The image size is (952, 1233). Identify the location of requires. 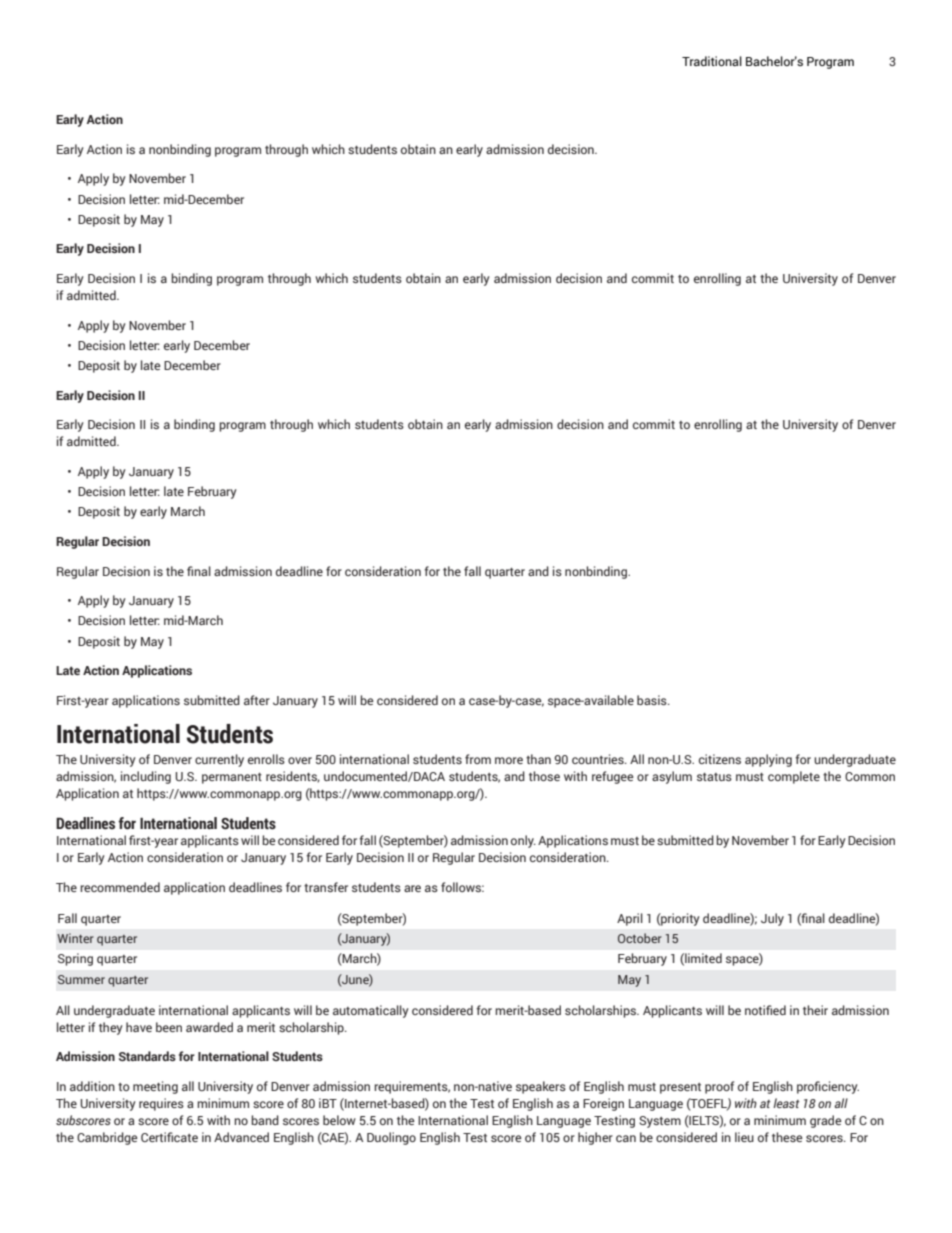
(161, 1104).
